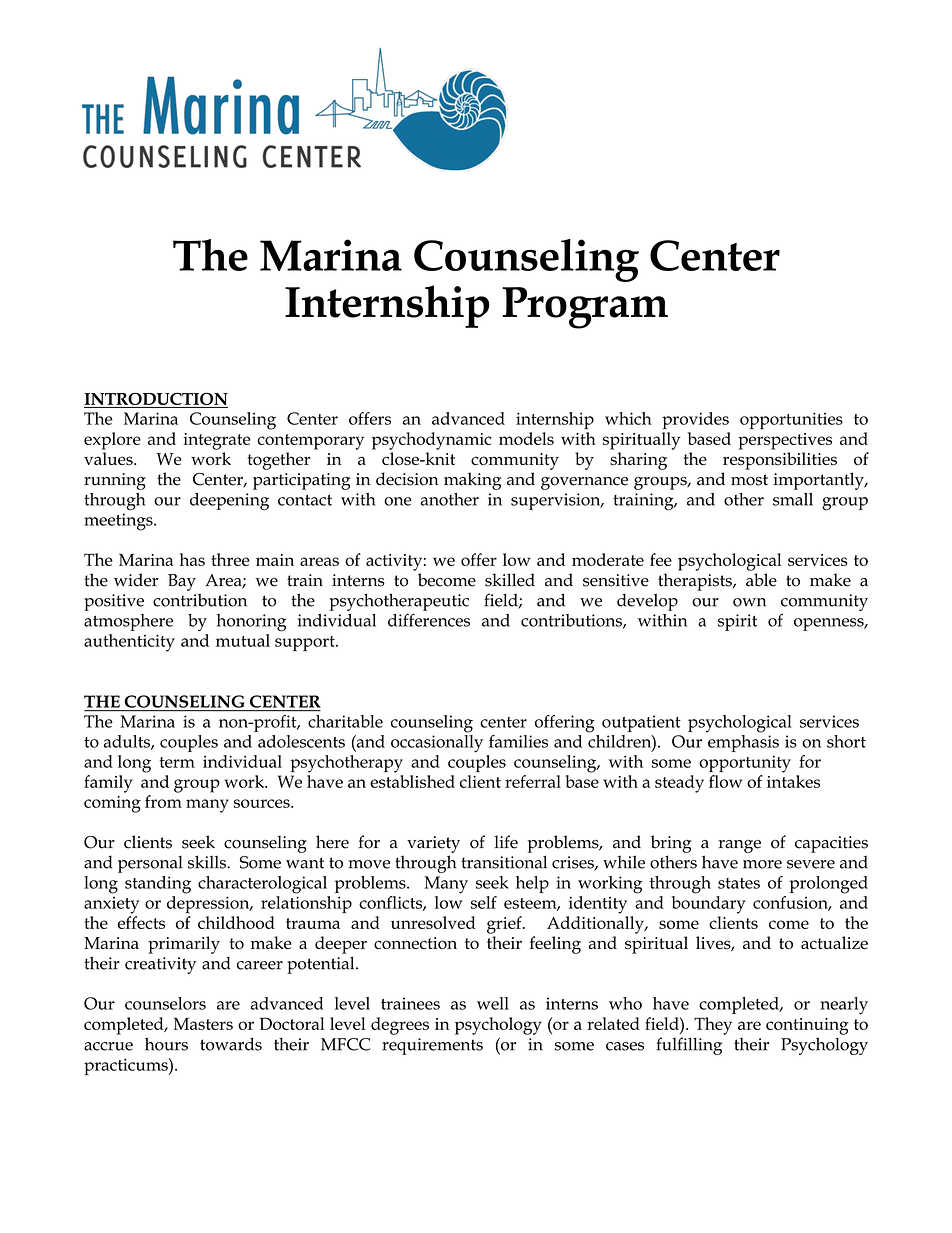 This screenshot has width=952, height=1233. What do you see at coordinates (429, 620) in the screenshot?
I see `differences` at bounding box center [429, 620].
